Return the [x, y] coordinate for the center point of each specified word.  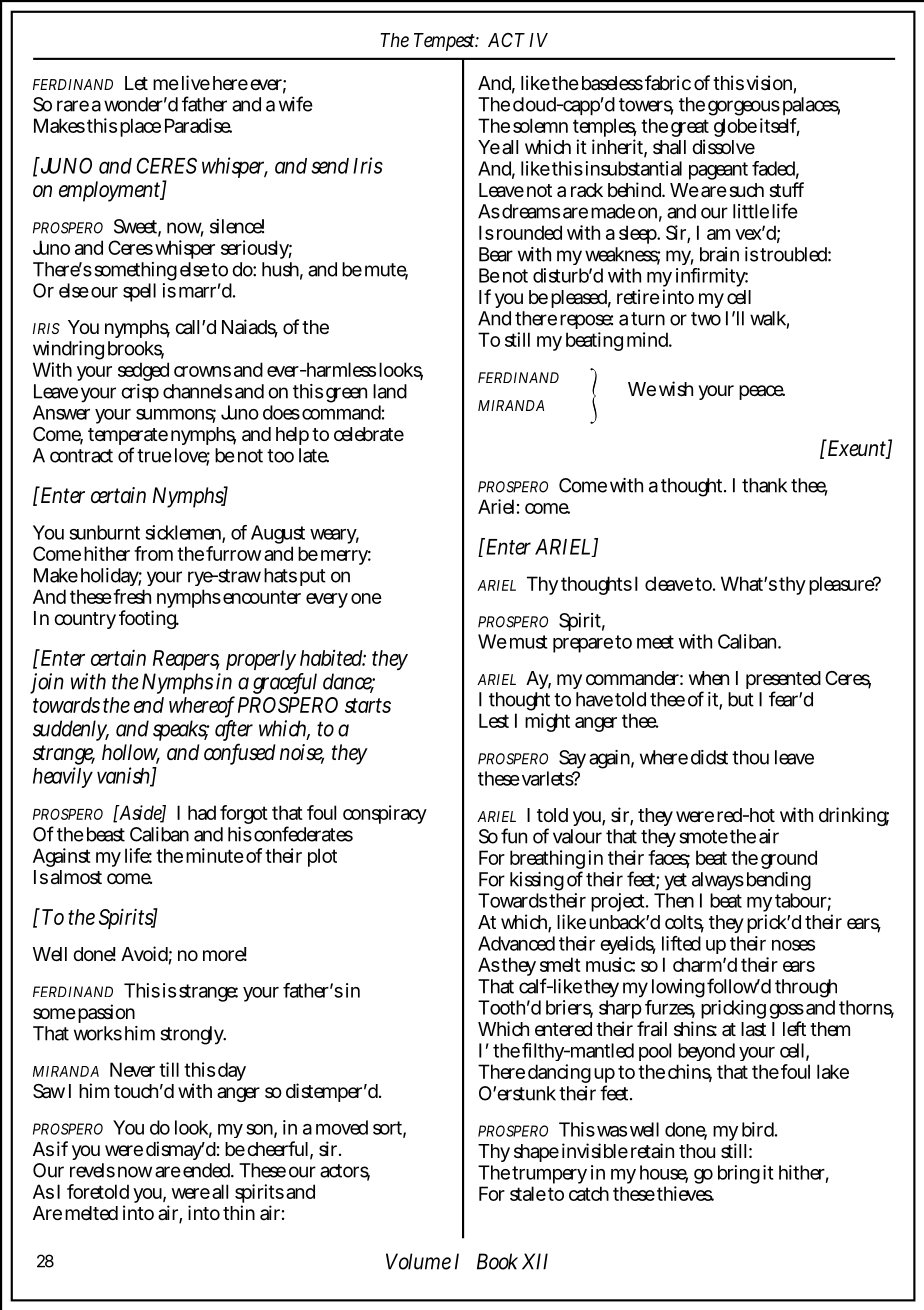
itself [780, 126]
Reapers [186, 660]
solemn [540, 125]
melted [91, 1213]
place [140, 127]
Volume [418, 1261]
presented [783, 681]
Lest [494, 720]
